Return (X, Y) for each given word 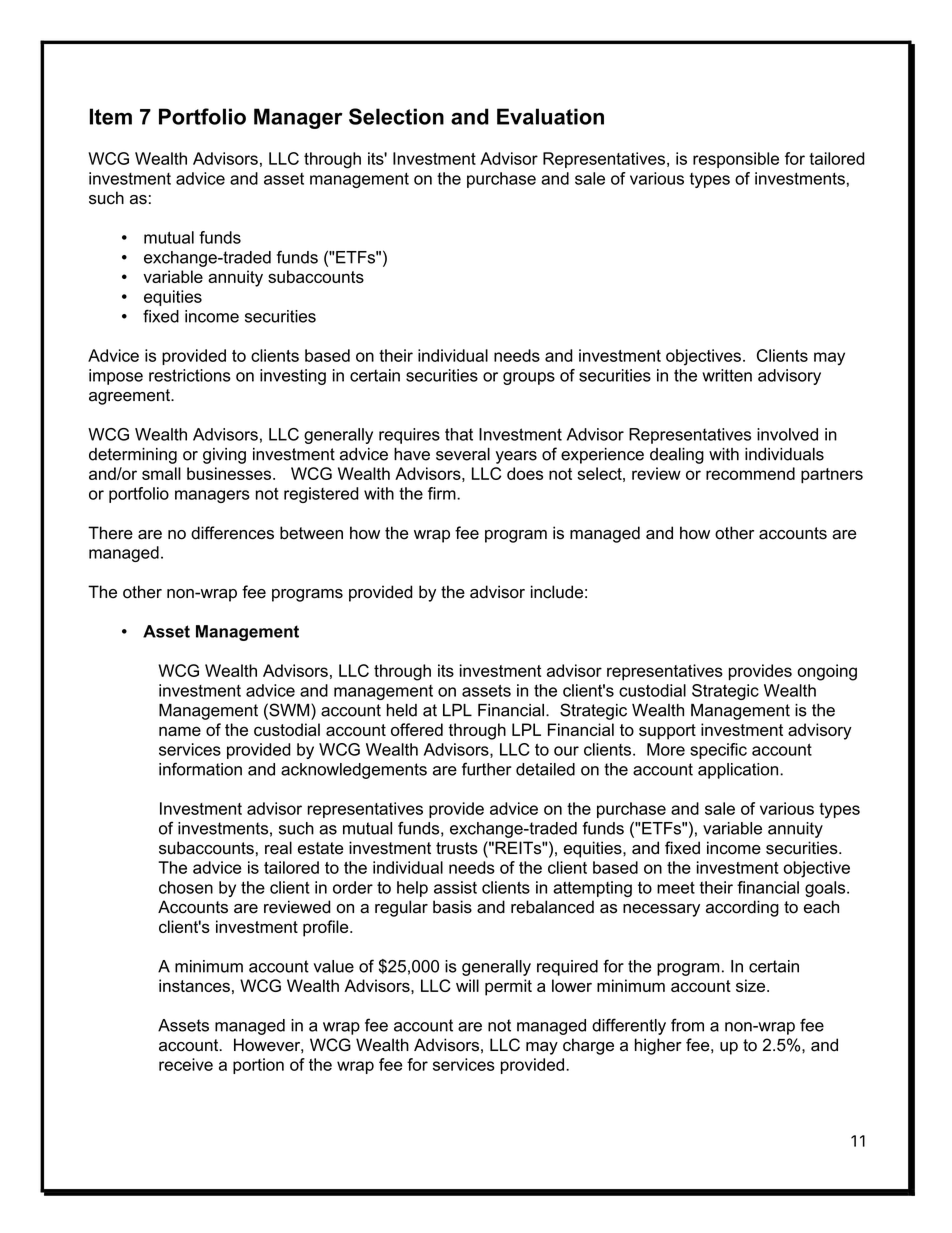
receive (186, 1064)
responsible (736, 160)
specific (718, 751)
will (467, 985)
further (487, 769)
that (459, 434)
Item (111, 116)
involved (787, 434)
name (180, 731)
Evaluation (550, 116)
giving (224, 456)
